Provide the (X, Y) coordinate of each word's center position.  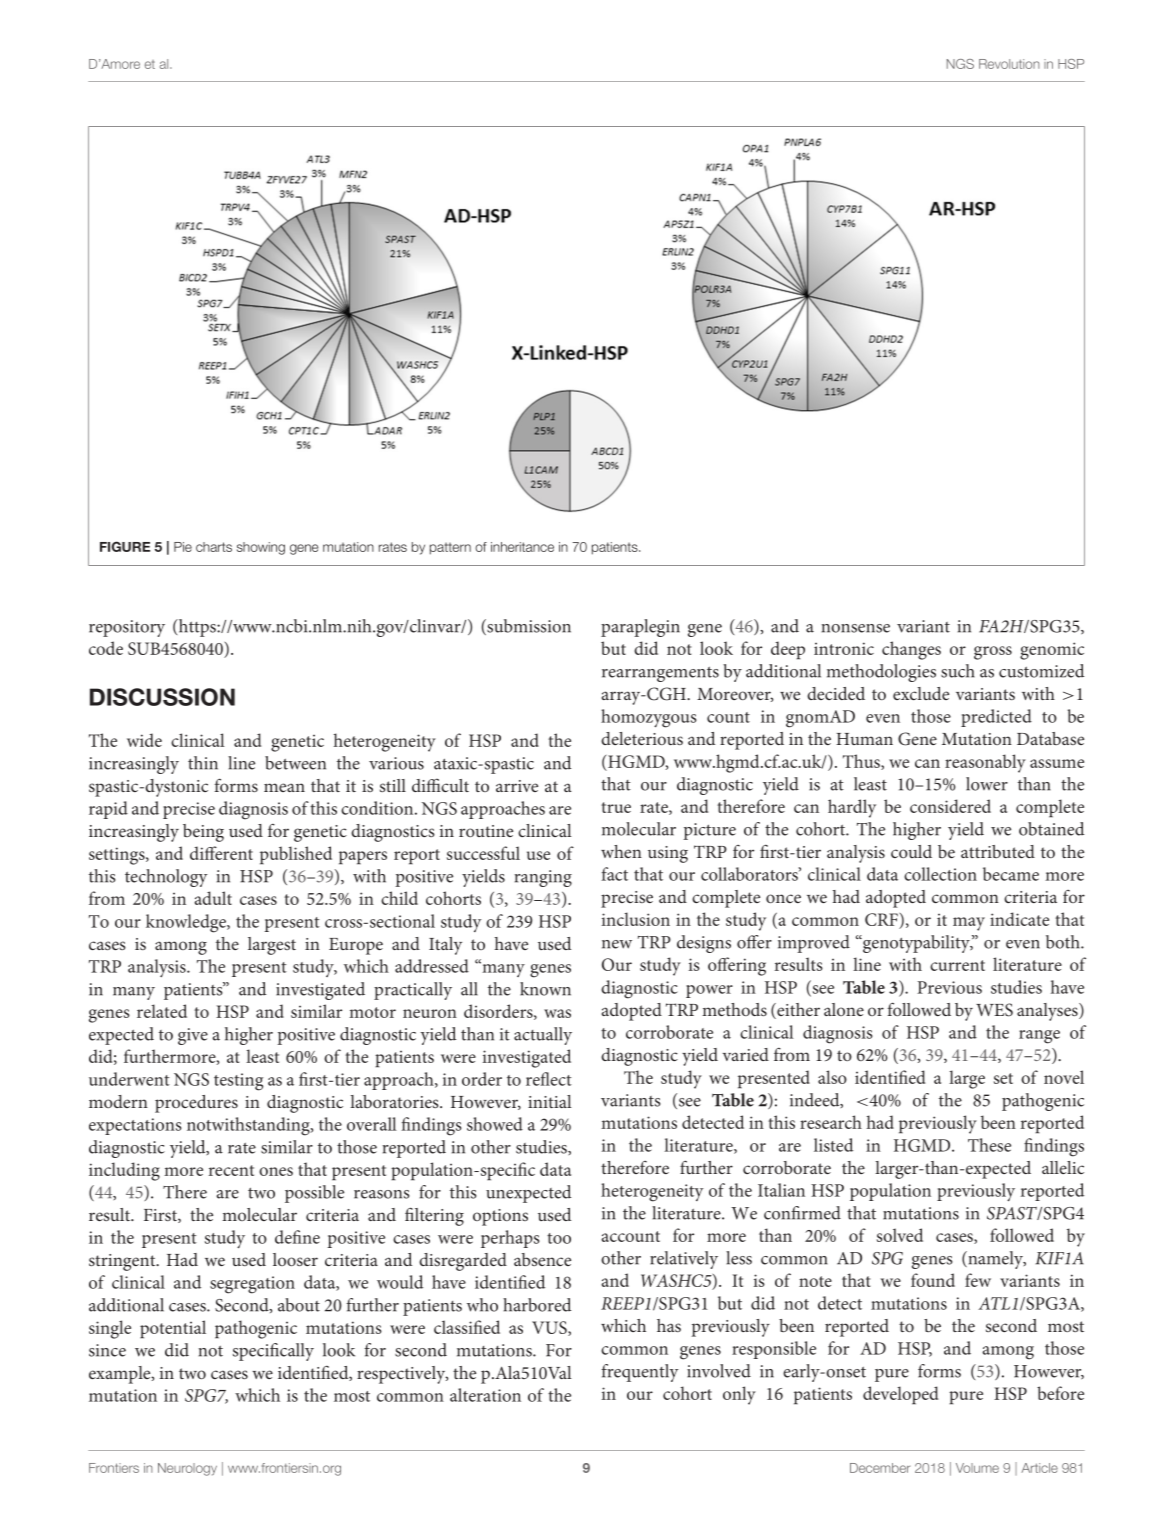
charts (214, 547)
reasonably (985, 763)
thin (203, 763)
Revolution (1009, 64)
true (616, 807)
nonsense (856, 628)
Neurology (187, 1469)
